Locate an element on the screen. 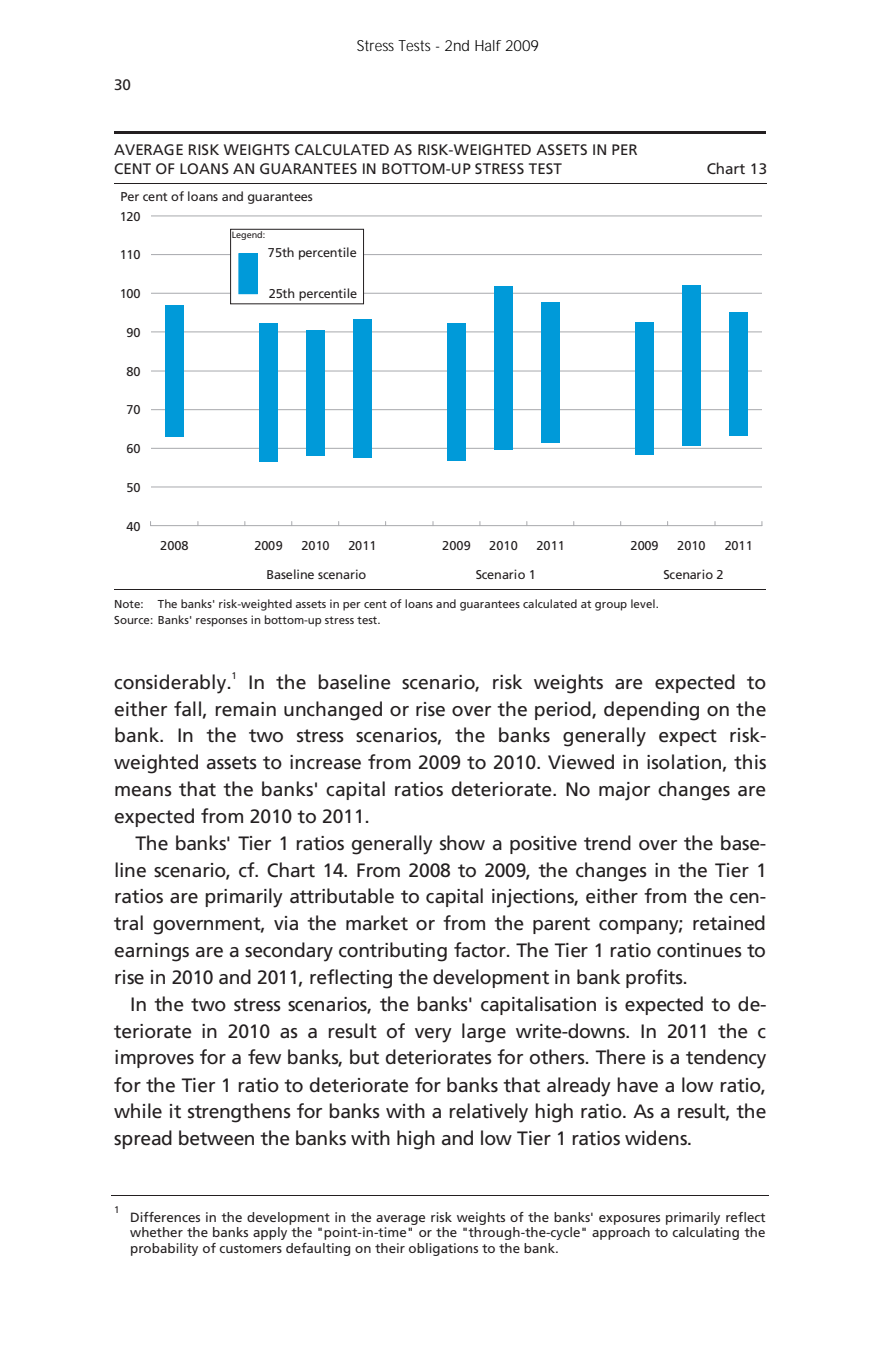  Half is located at coordinates (488, 45).
